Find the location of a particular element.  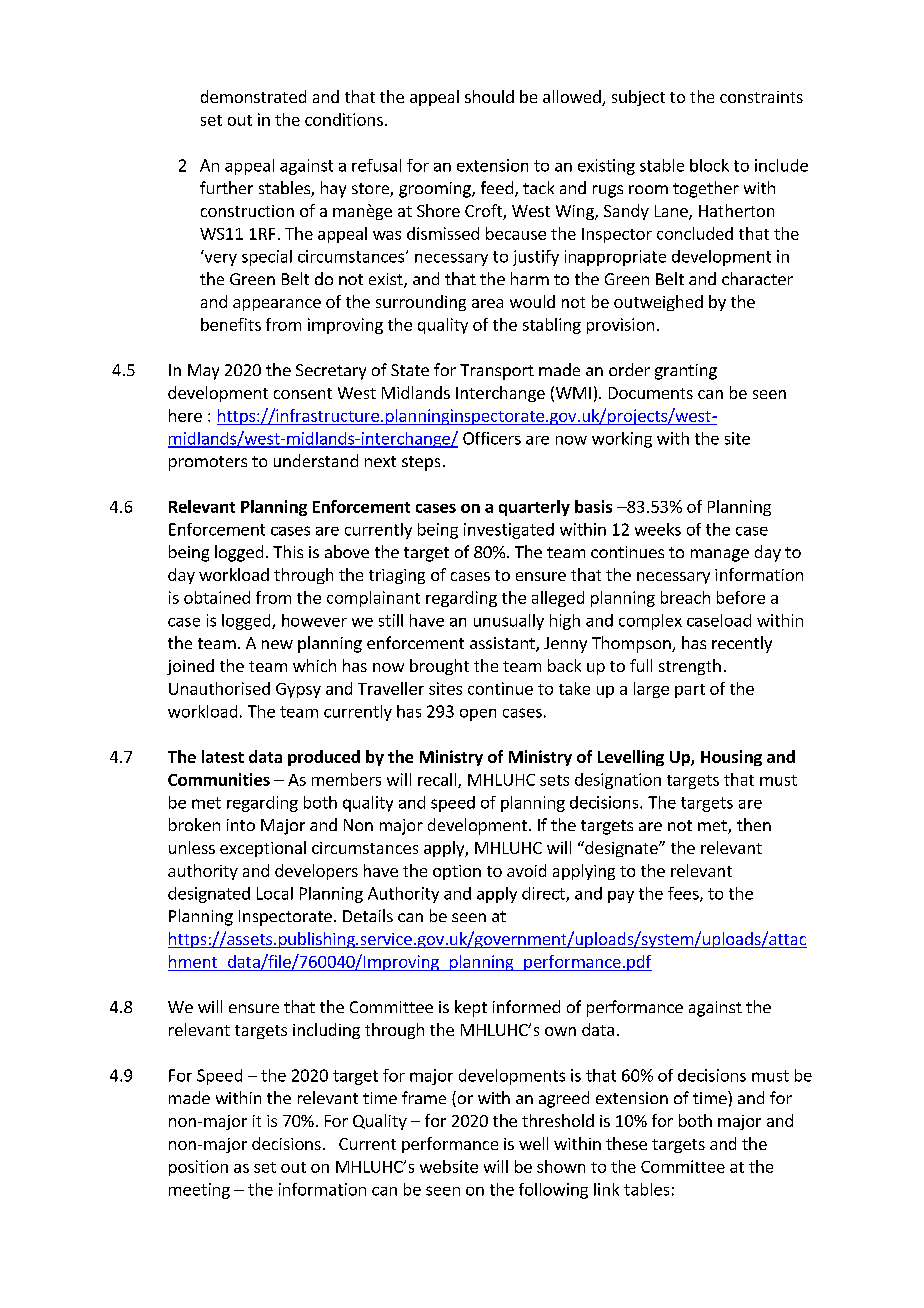

recall is located at coordinates (438, 780).
